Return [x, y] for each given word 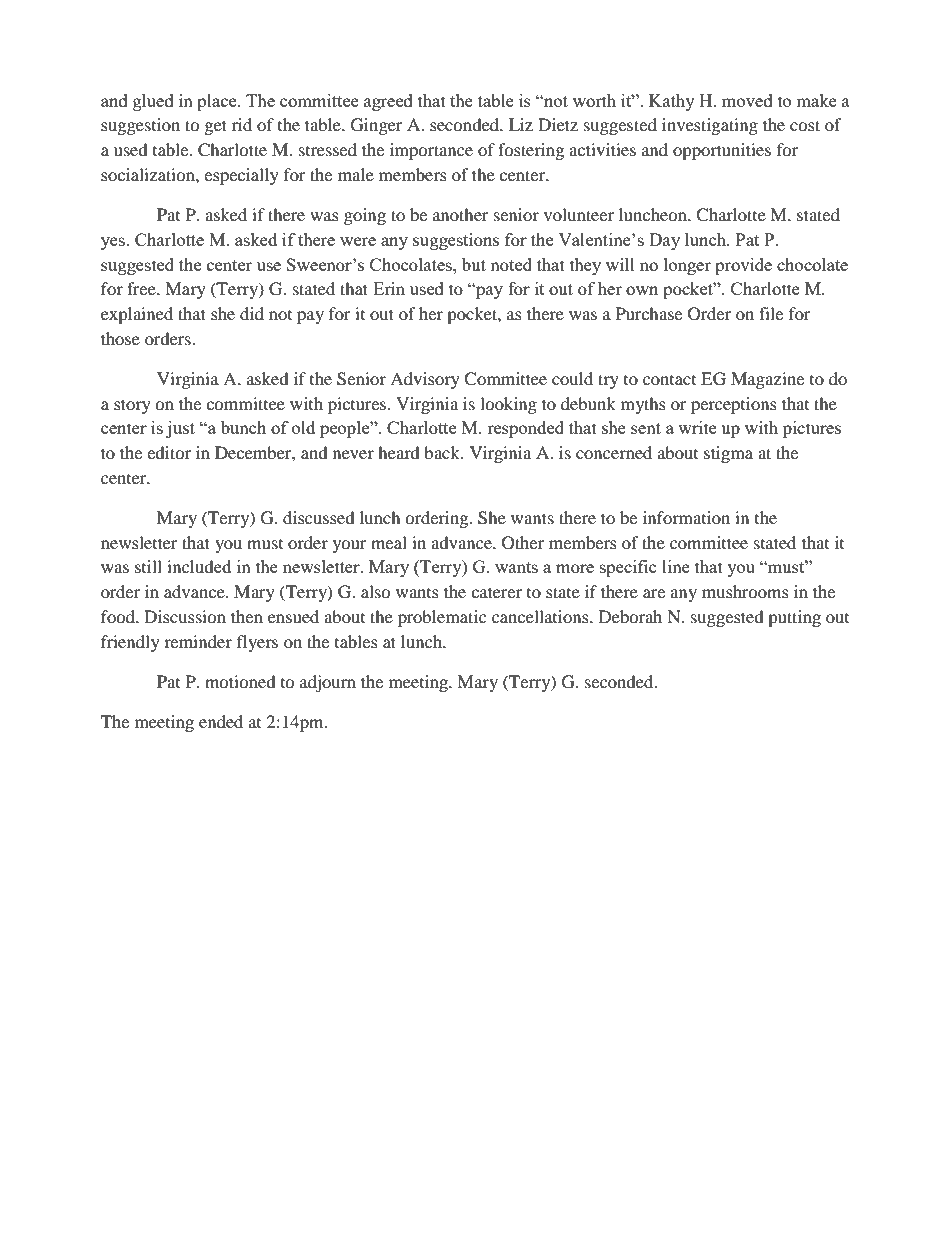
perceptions [734, 405]
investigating [710, 126]
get [216, 127]
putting [794, 618]
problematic [442, 618]
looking [508, 405]
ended [221, 721]
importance [431, 151]
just [180, 429]
